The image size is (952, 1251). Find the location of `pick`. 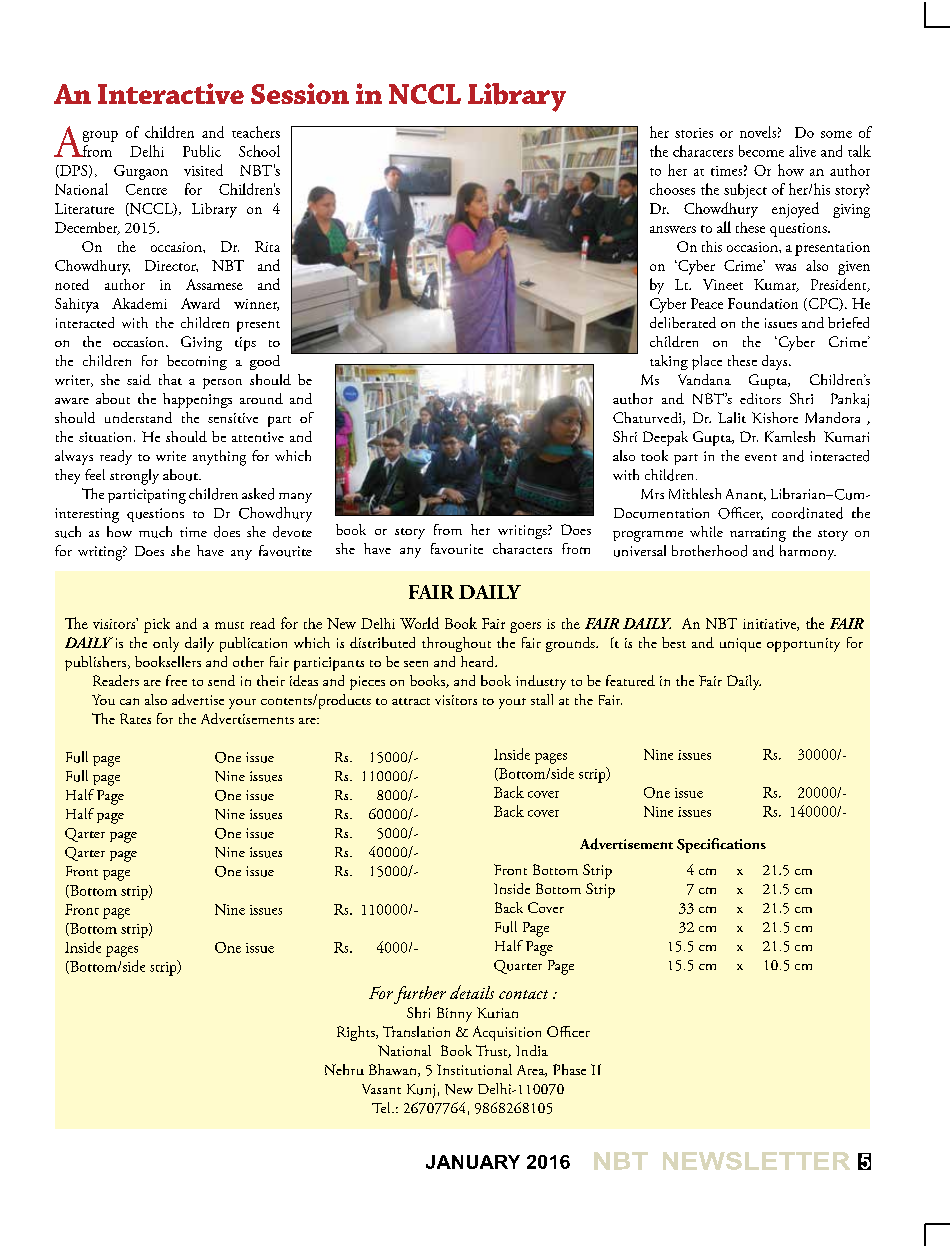

pick is located at coordinates (157, 625).
